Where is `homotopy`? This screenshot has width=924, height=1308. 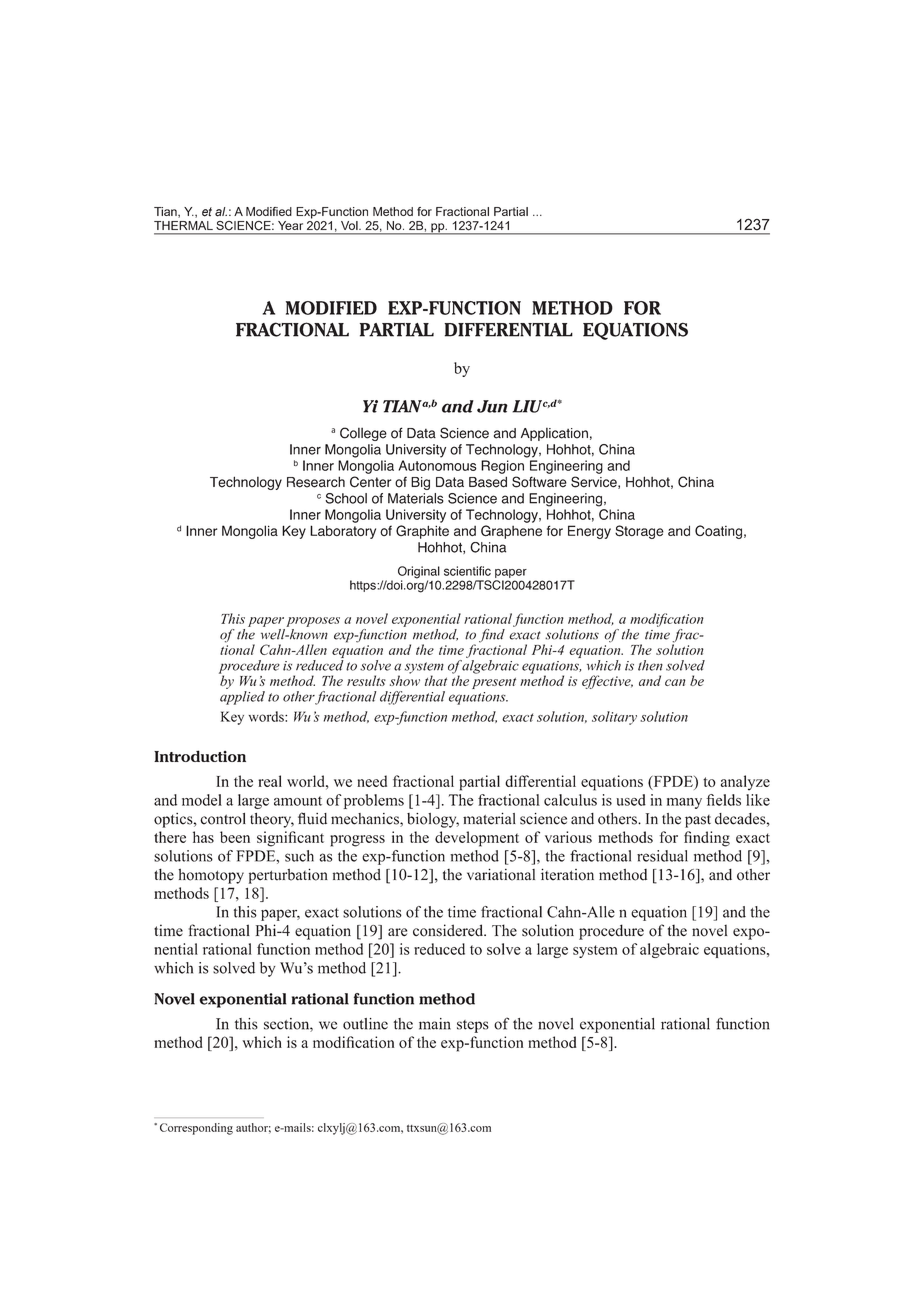
homotopy is located at coordinates (211, 876).
